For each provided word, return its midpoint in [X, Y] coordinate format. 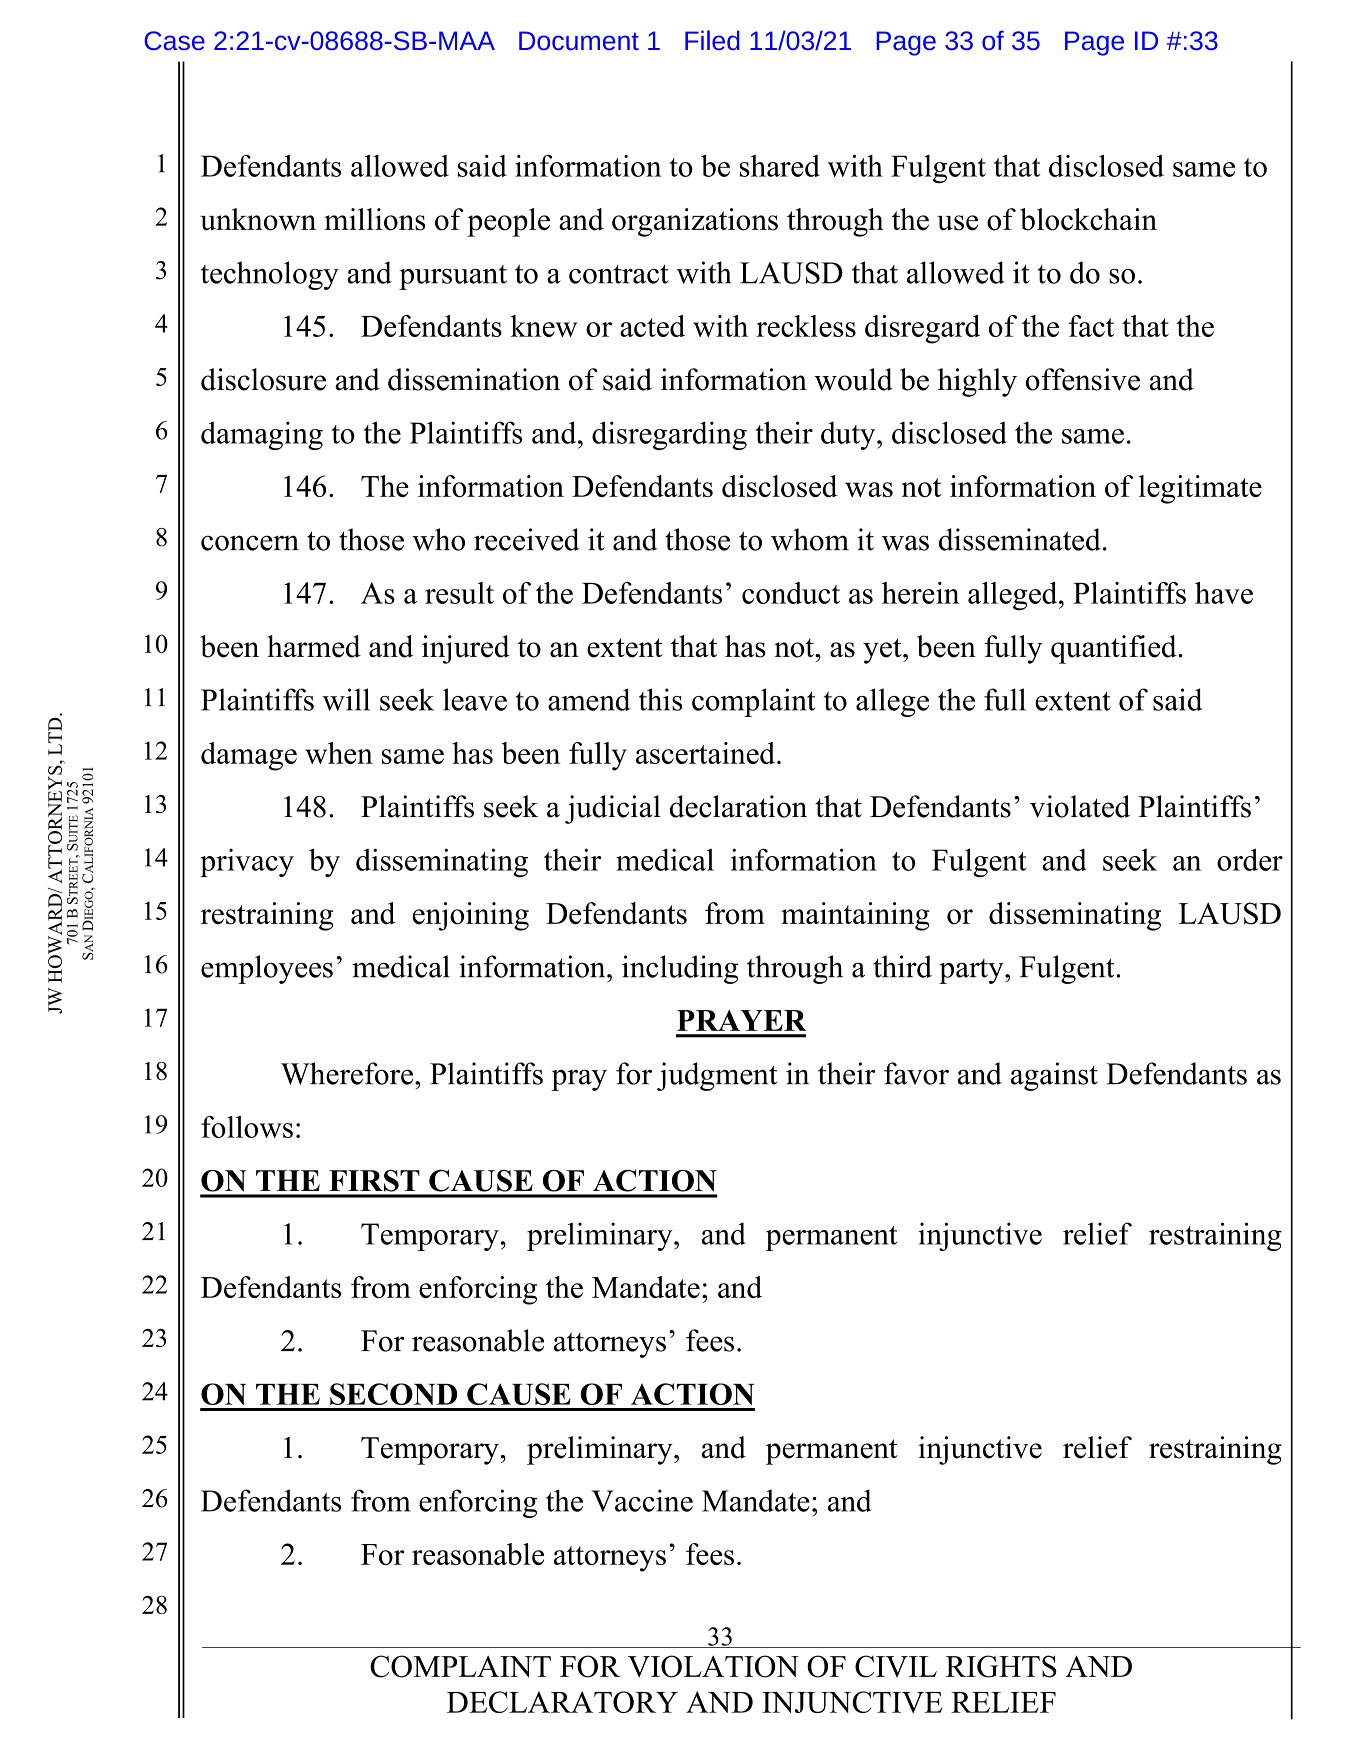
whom [810, 539]
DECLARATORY [562, 1702]
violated [1080, 806]
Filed [712, 40]
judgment [717, 1076]
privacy [247, 863]
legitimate [1200, 489]
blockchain [1088, 219]
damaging [262, 435]
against [1054, 1076]
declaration [738, 806]
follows [247, 1127]
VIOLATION [713, 1666]
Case [174, 40]
